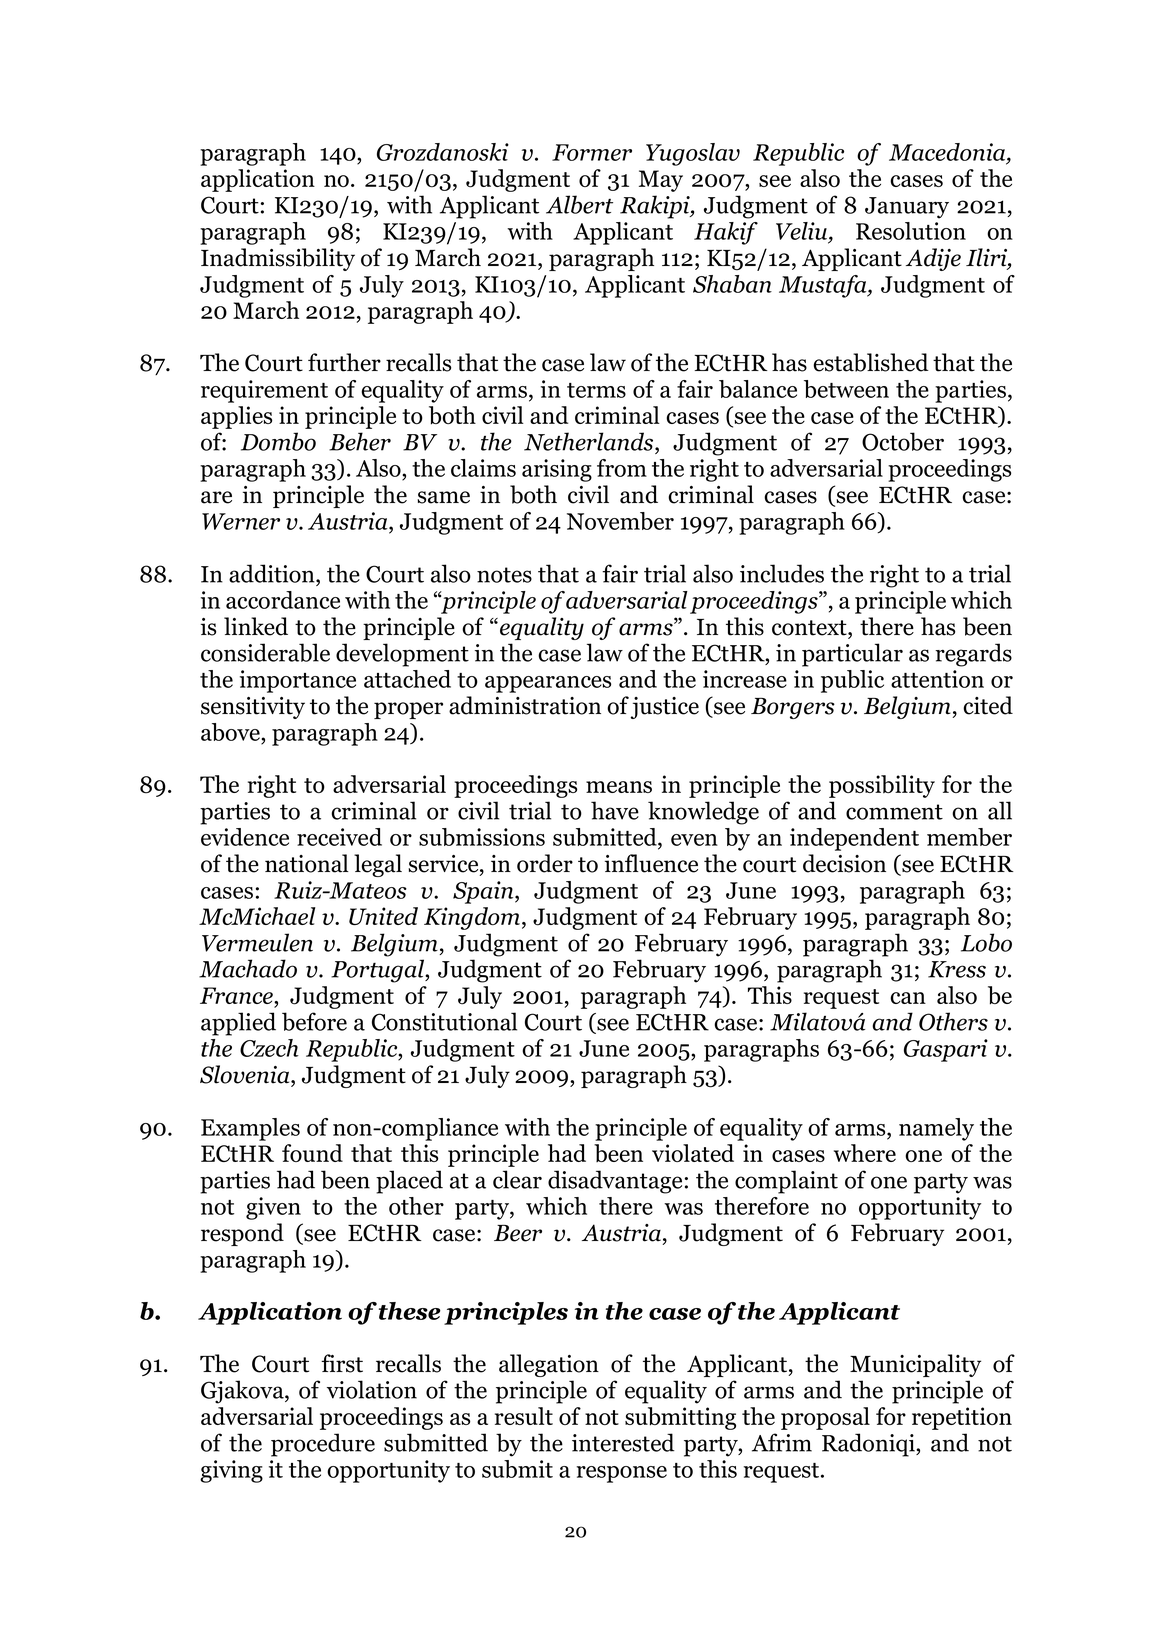 Image resolution: width=1152 pixels, height=1629 pixels. Describe the element at coordinates (339, 837) in the screenshot. I see `received` at that location.
